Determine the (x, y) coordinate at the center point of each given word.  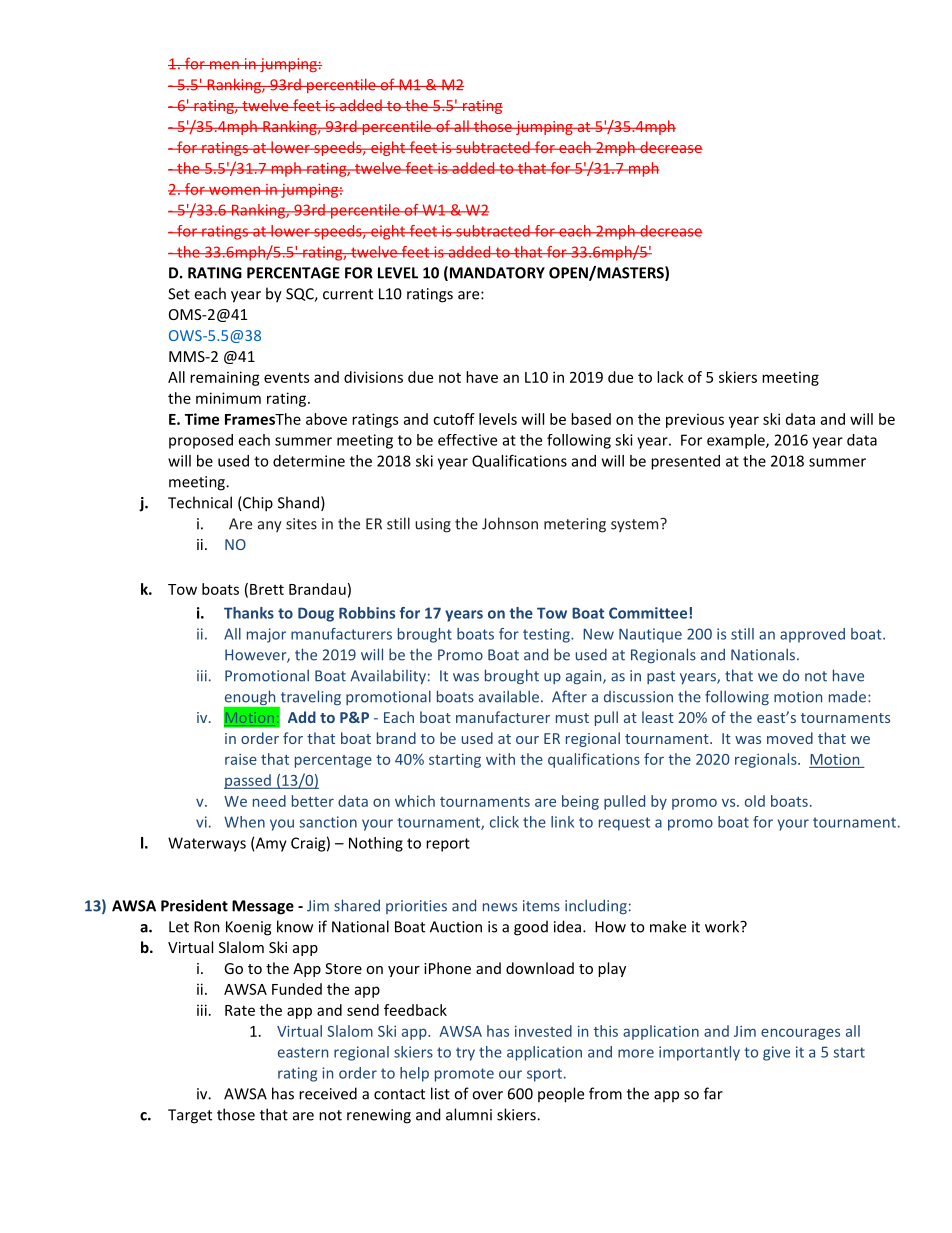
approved (812, 635)
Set (179, 294)
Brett (267, 589)
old (755, 801)
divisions (373, 377)
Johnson (510, 523)
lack (670, 377)
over (487, 1095)
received (328, 1093)
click (504, 822)
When (244, 822)
